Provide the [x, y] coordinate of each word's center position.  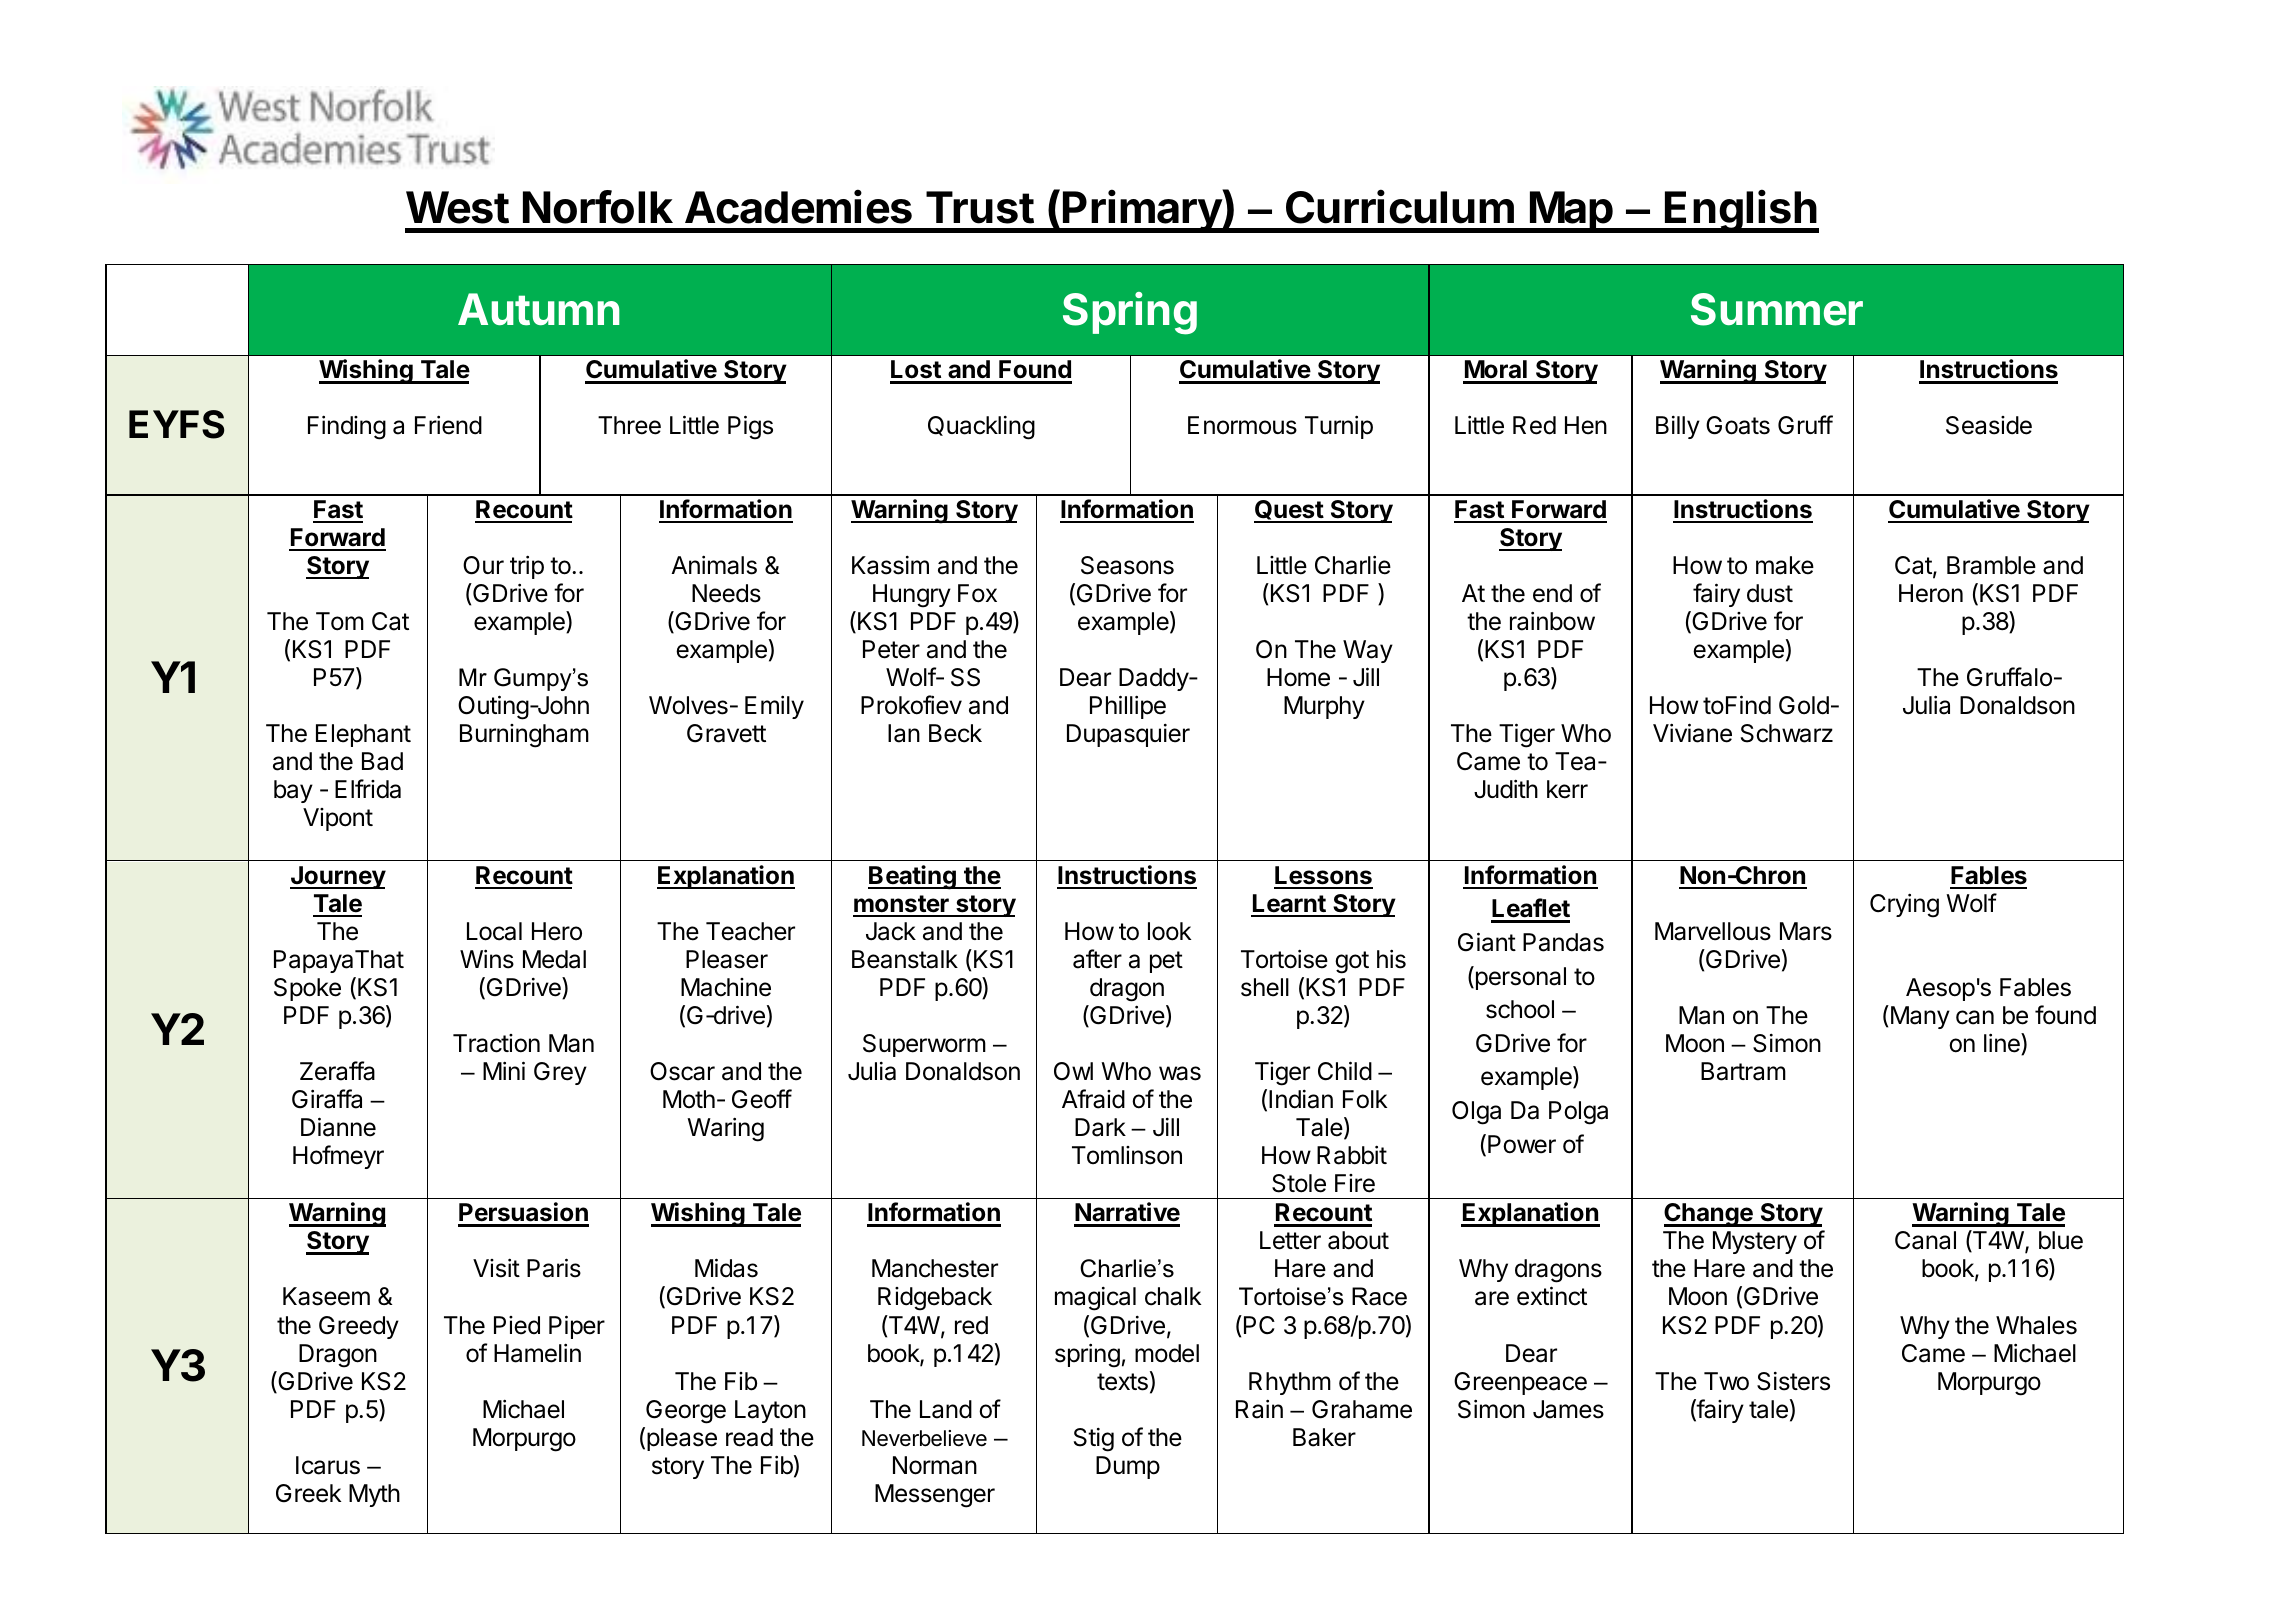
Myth [374, 1495]
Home [1298, 677]
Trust [980, 207]
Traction [496, 1043]
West [457, 207]
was [1180, 1073]
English [1741, 211]
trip [527, 567]
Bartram [1743, 1071]
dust [1770, 593]
